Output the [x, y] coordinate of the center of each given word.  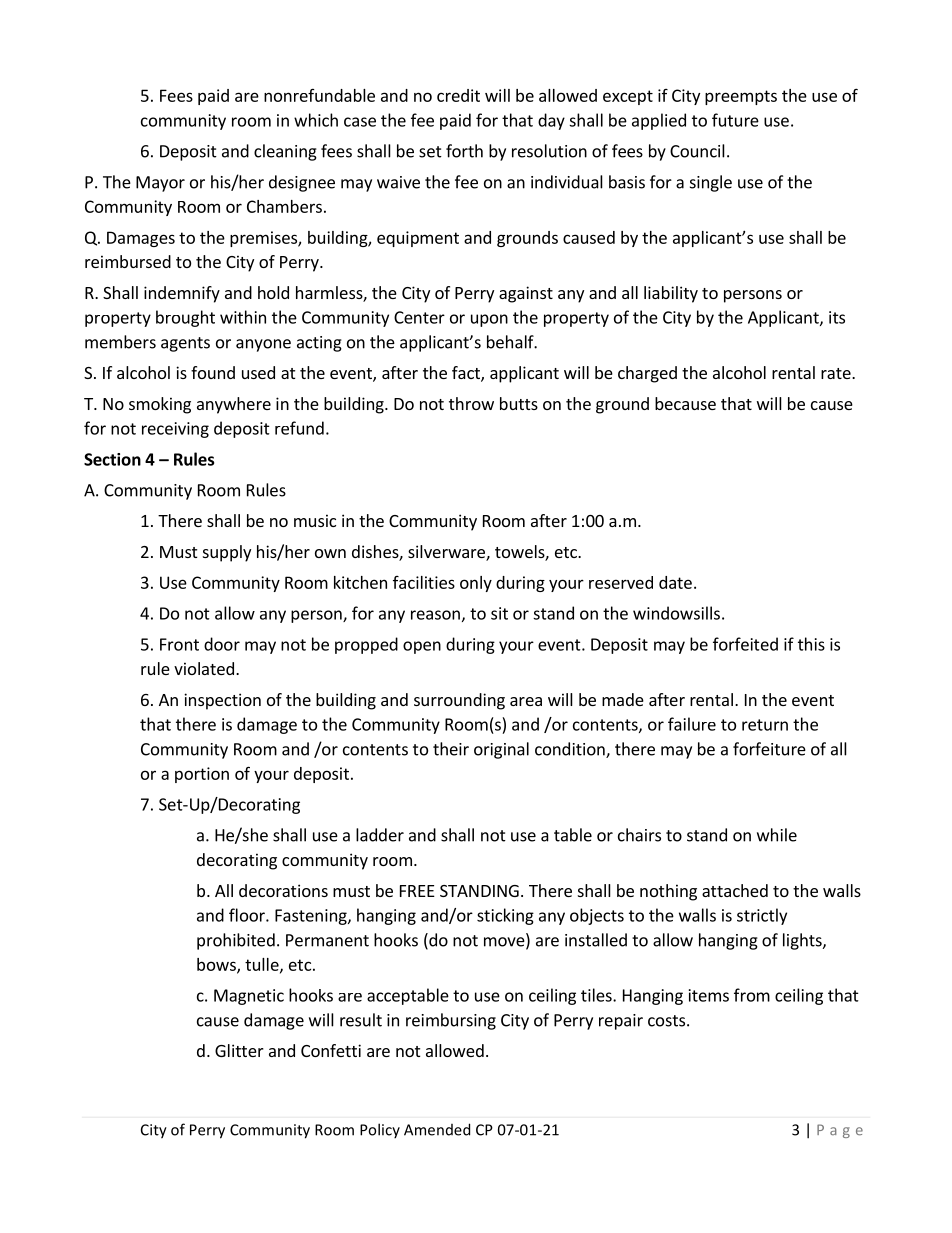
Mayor [160, 184]
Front [179, 644]
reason [435, 615]
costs [668, 1021]
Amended [437, 1129]
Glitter [239, 1050]
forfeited [745, 644]
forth [464, 151]
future [735, 120]
